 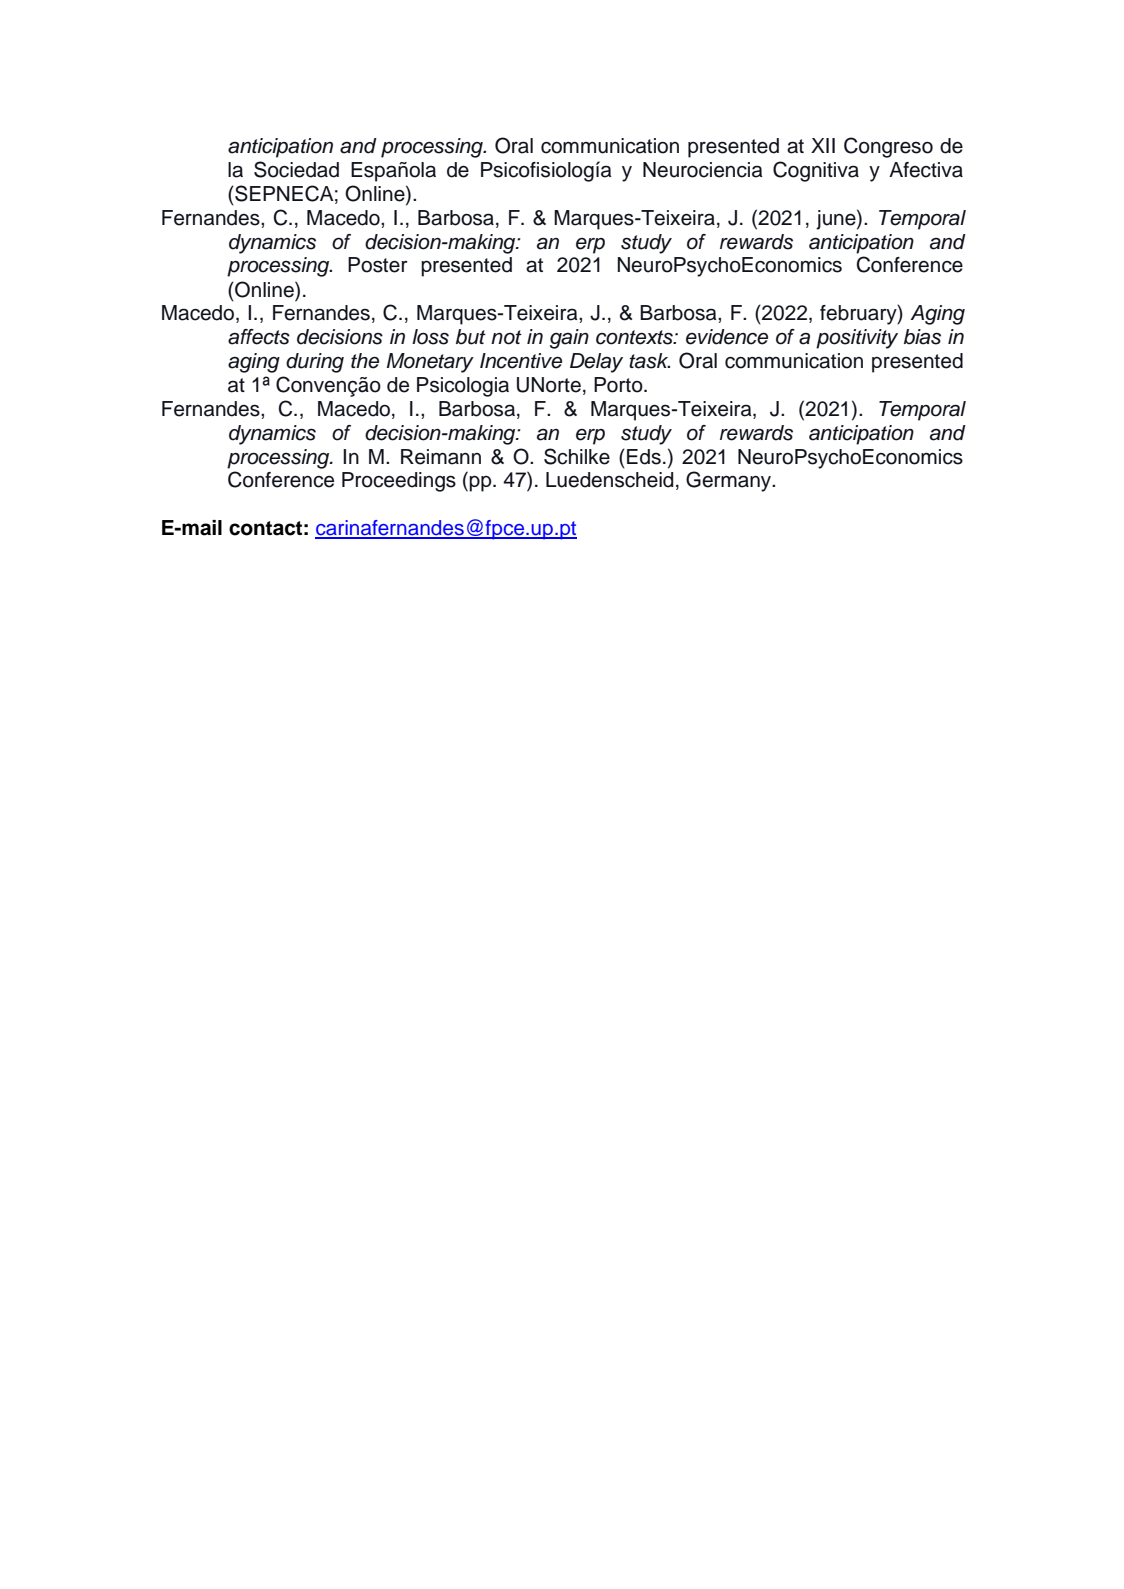 I want to click on Sociedad, so click(x=296, y=169).
